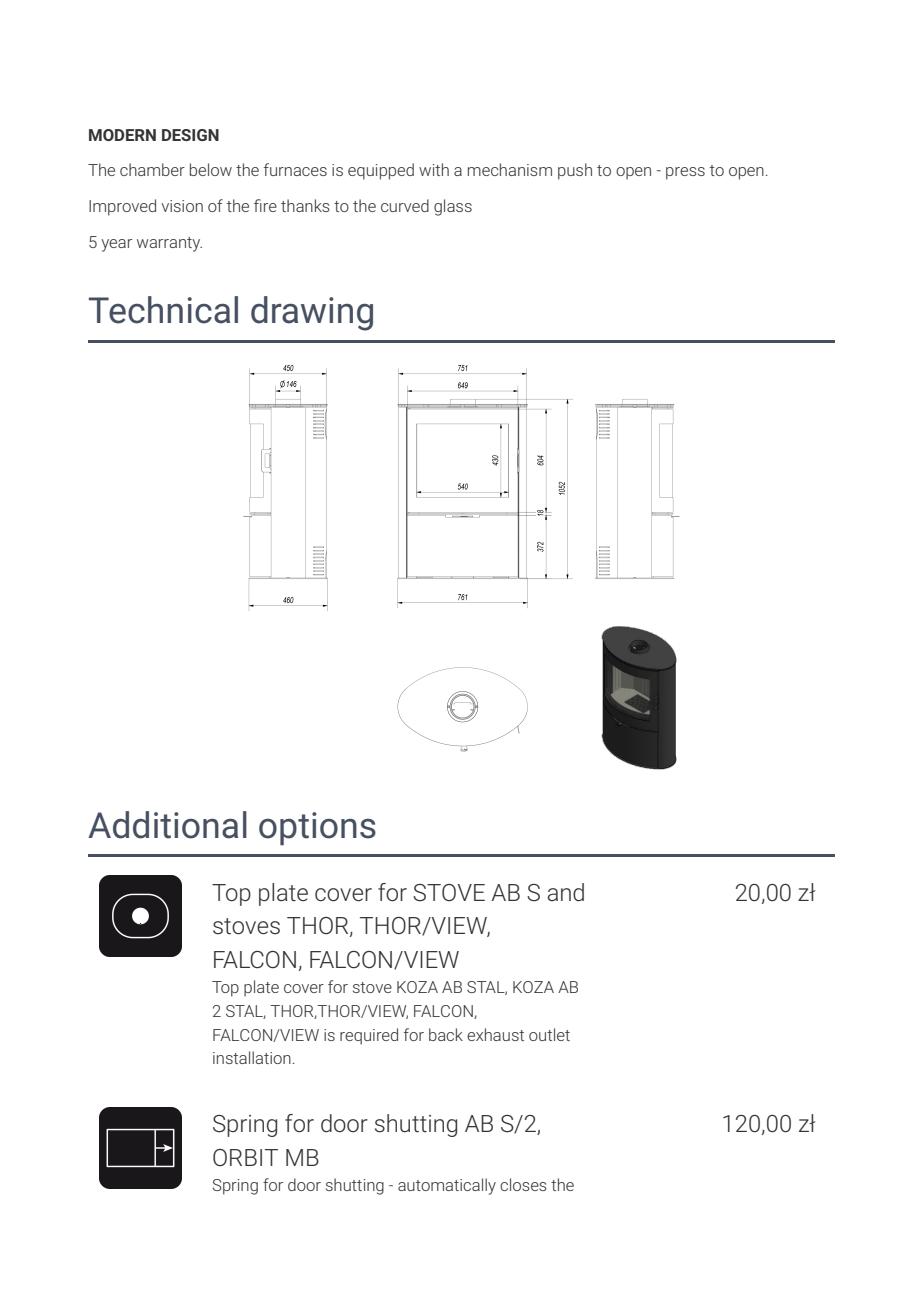 The height and width of the document is (1308, 924). What do you see at coordinates (447, 1186) in the document?
I see `automatically` at bounding box center [447, 1186].
